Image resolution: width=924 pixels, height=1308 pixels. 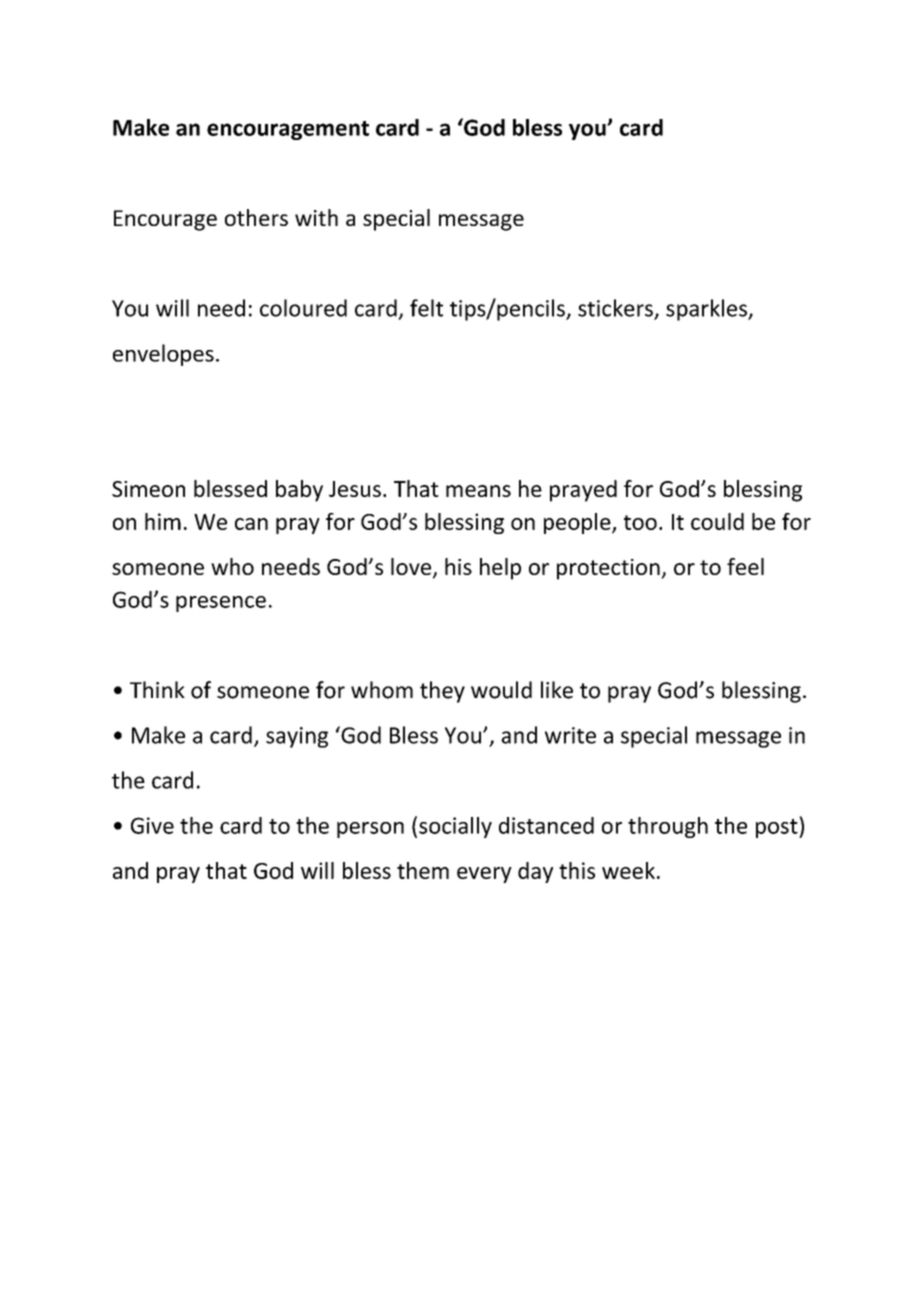 What do you see at coordinates (256, 217) in the screenshot?
I see `others` at bounding box center [256, 217].
